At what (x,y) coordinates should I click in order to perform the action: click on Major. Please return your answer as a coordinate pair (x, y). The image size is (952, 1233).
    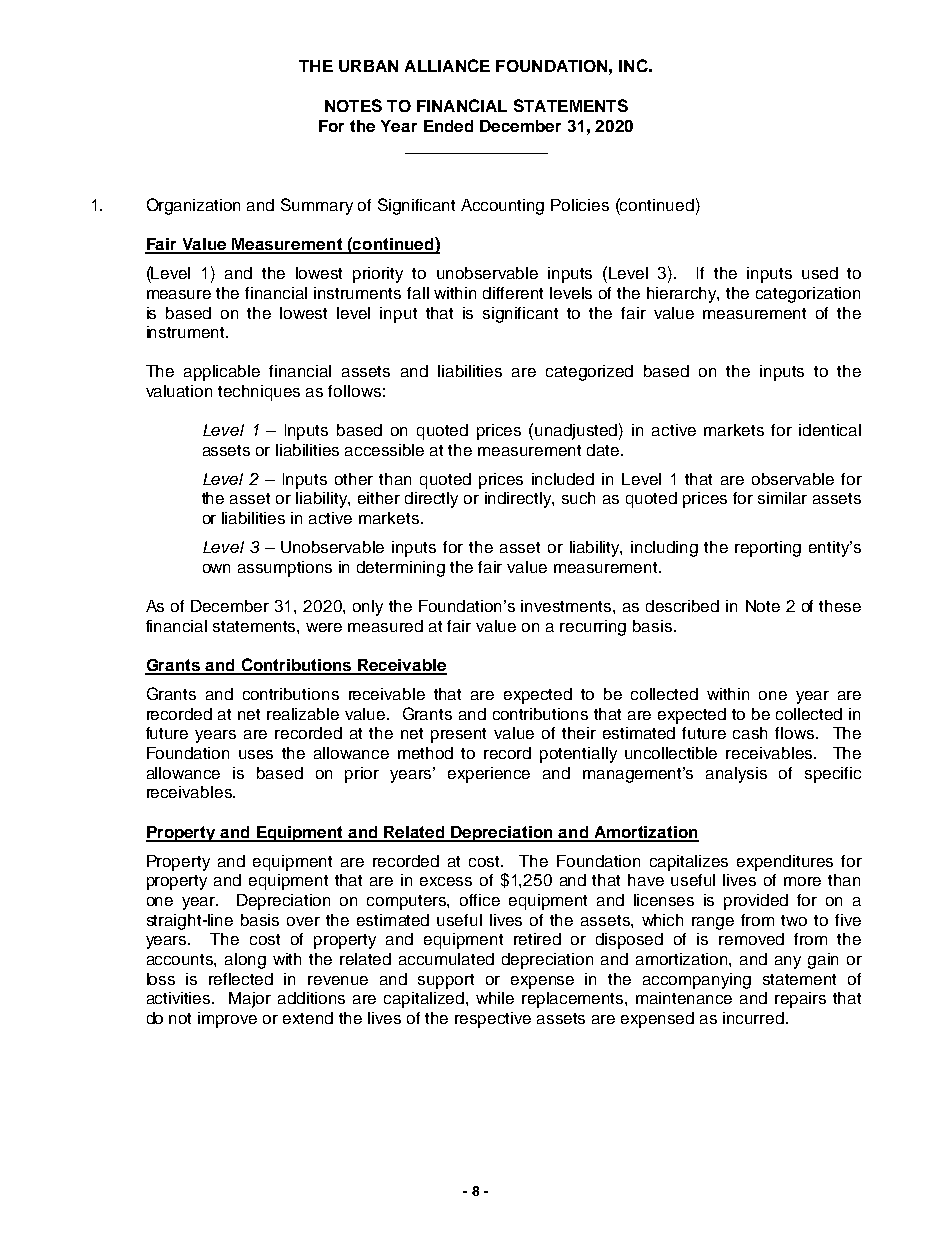
    Looking at the image, I should click on (250, 1000).
